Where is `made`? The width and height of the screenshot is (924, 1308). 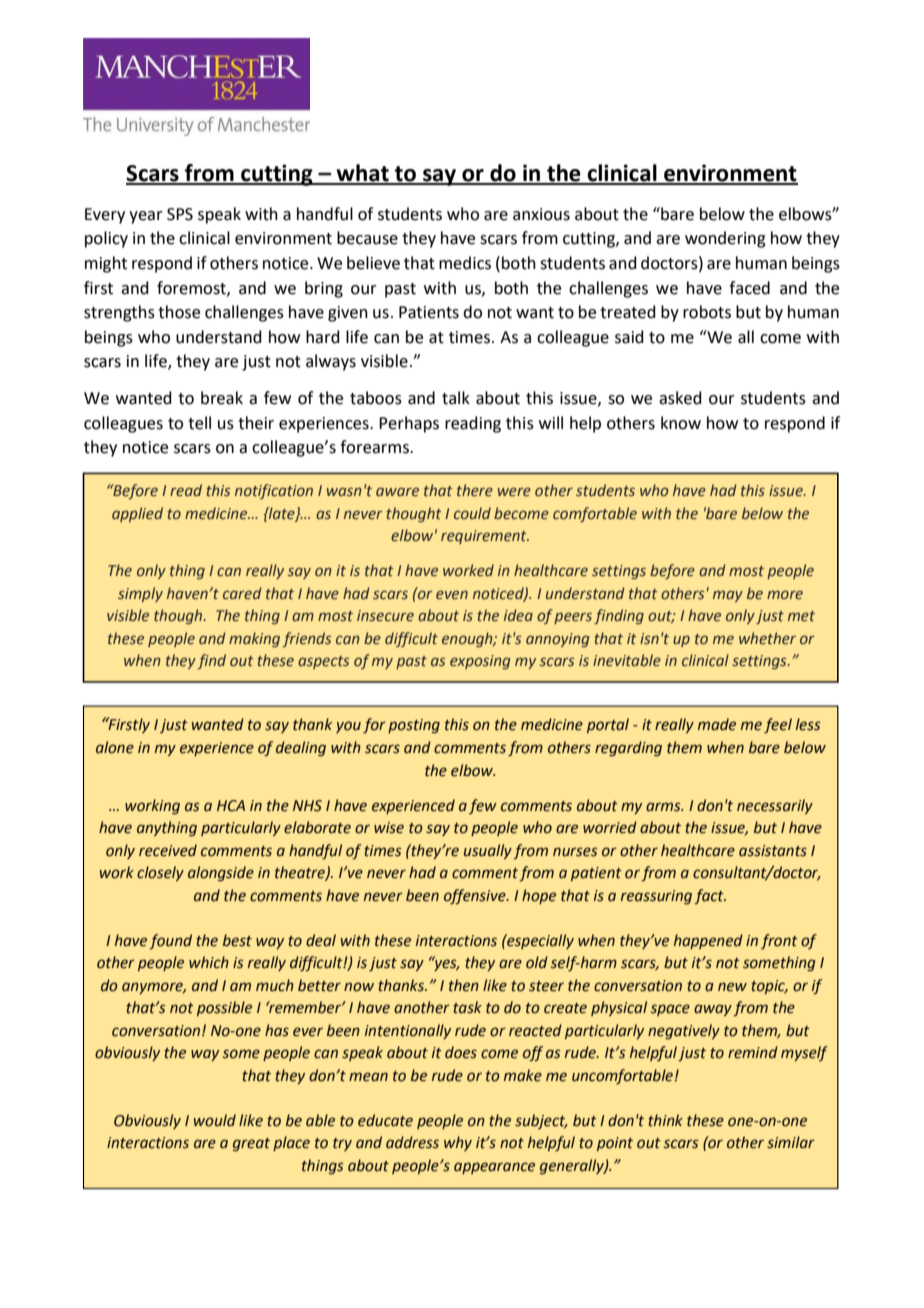 made is located at coordinates (717, 724).
